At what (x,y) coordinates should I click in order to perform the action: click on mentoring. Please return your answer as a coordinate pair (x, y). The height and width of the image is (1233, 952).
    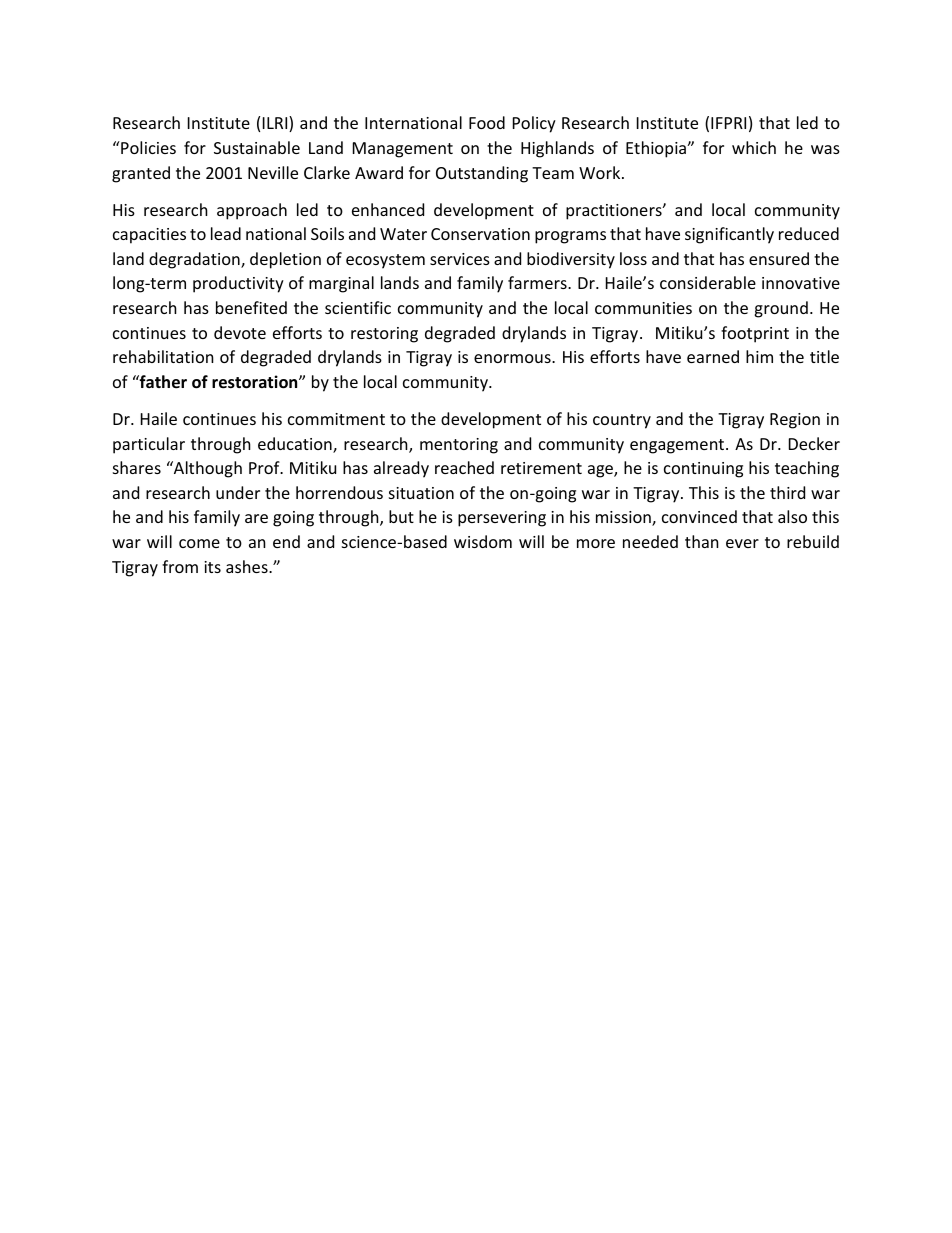
    Looking at the image, I should click on (459, 446).
